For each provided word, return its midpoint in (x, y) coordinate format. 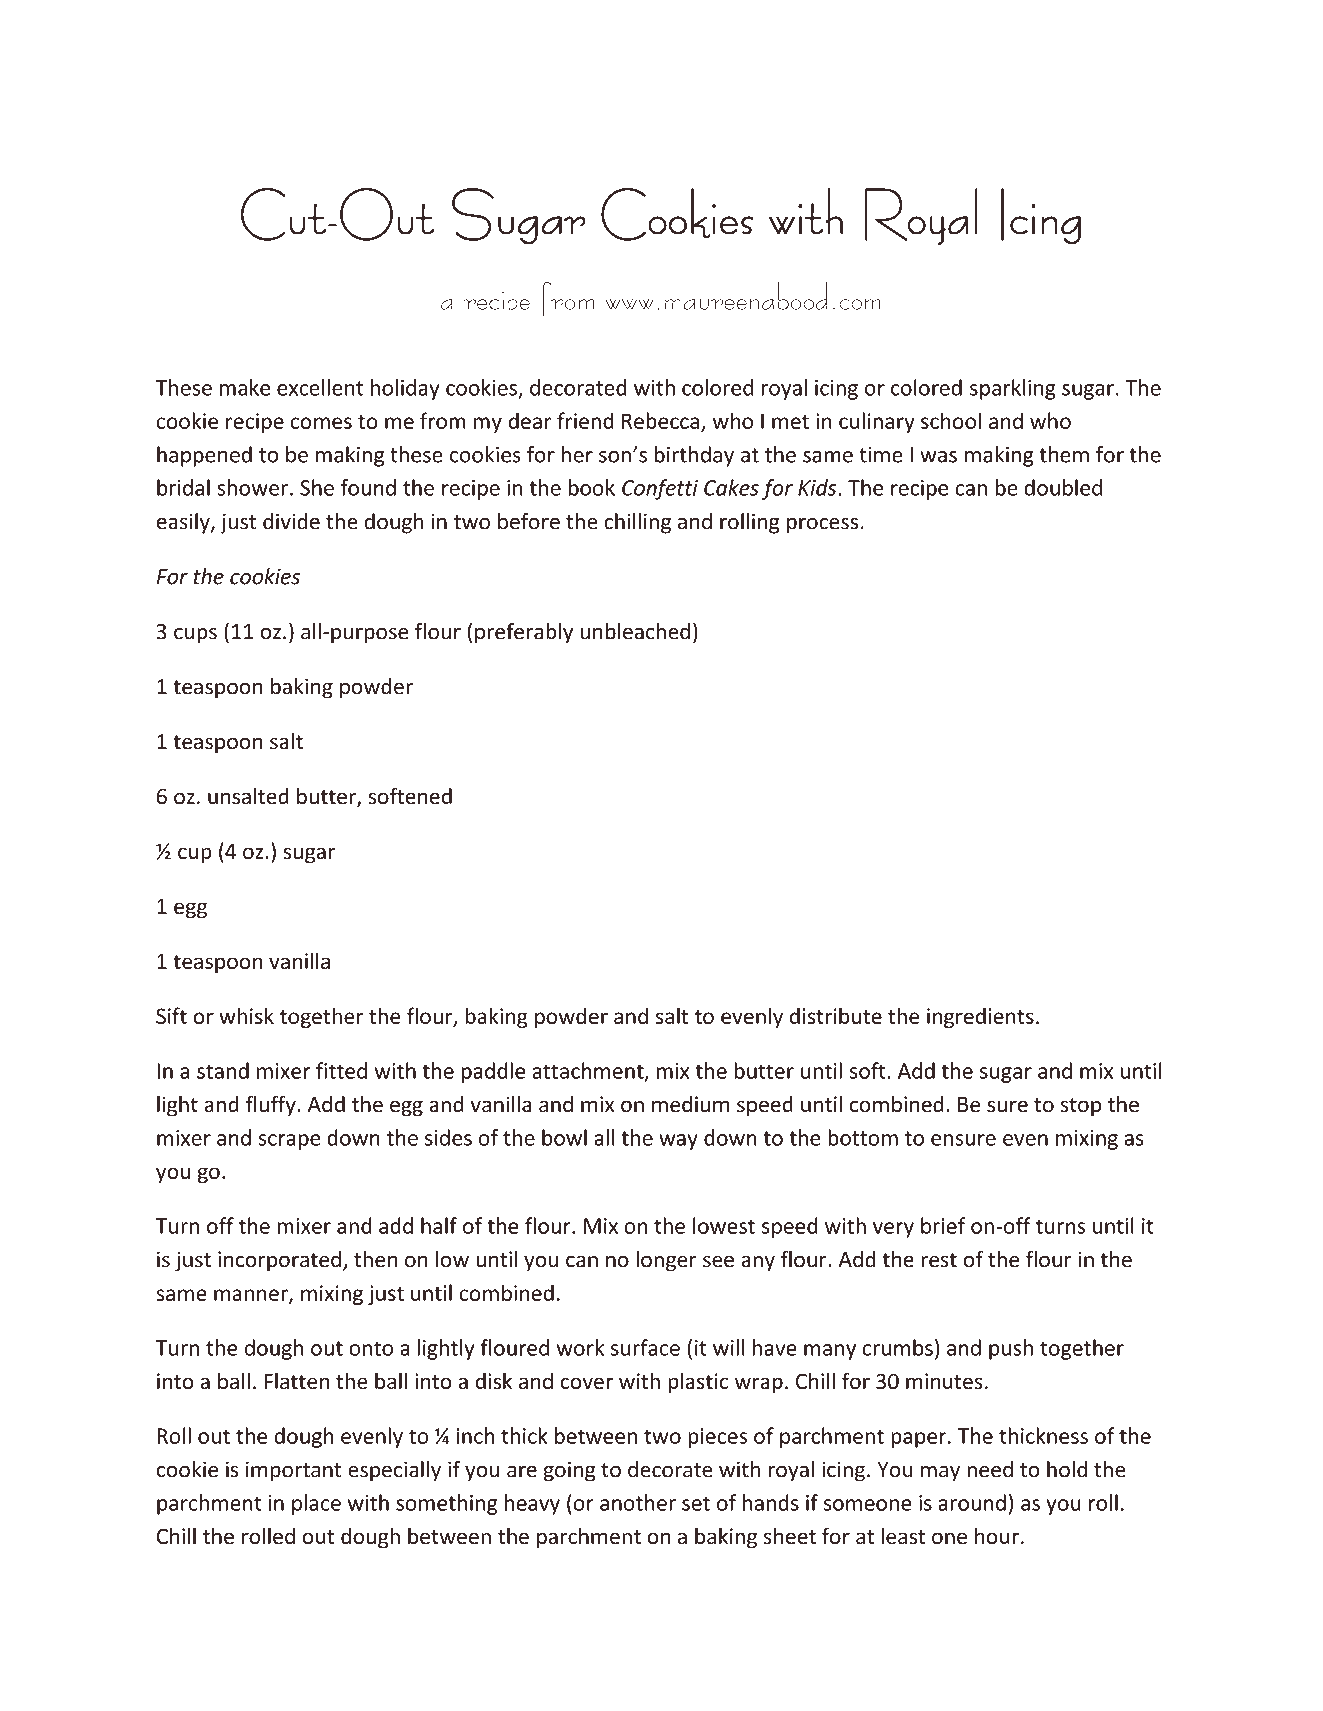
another (638, 1502)
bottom (863, 1137)
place (316, 1504)
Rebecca (660, 420)
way (678, 1142)
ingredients (980, 1018)
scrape (289, 1142)
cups (195, 635)
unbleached (635, 631)
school (951, 420)
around (972, 1502)
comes (321, 423)
